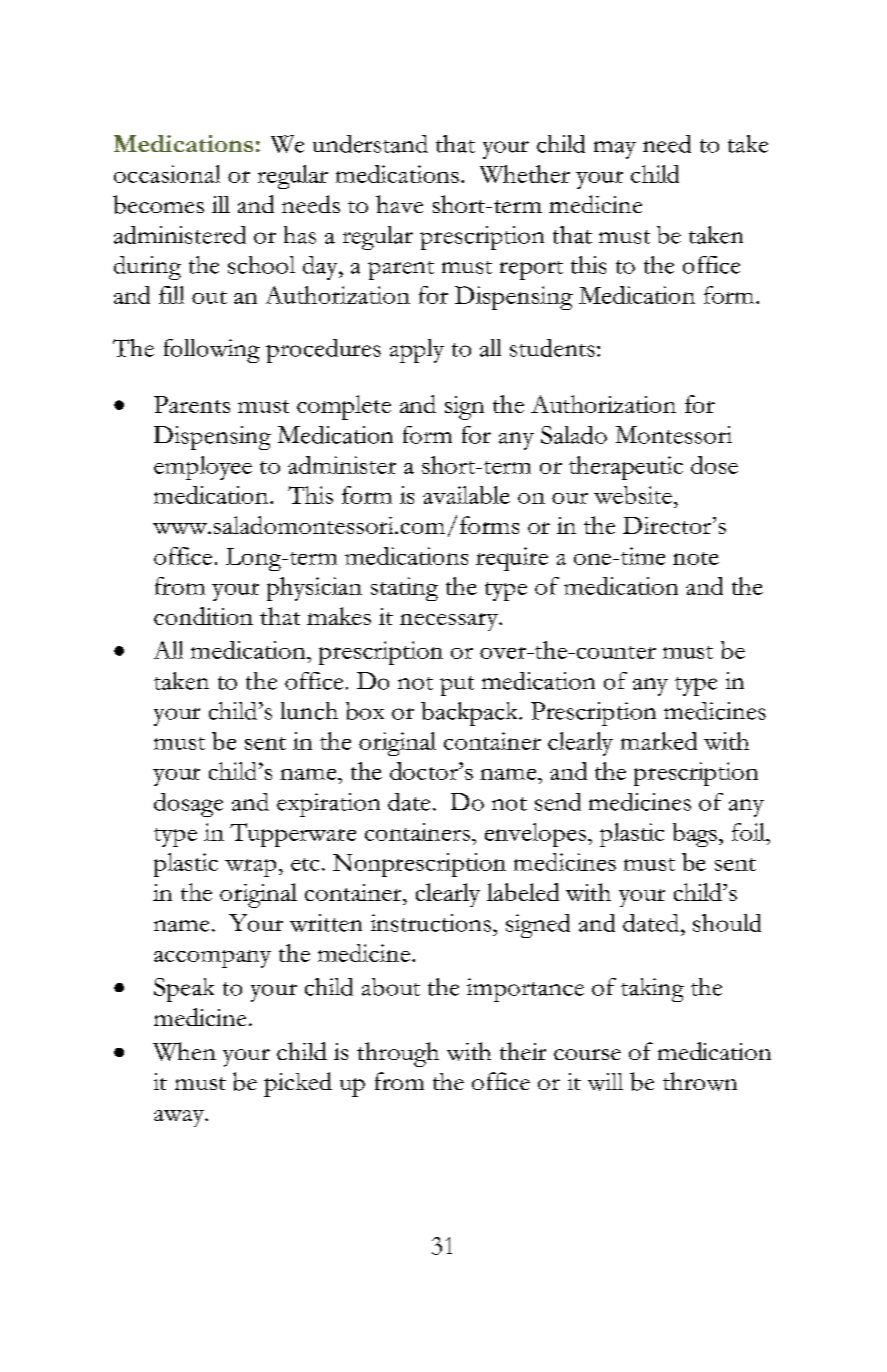  What do you see at coordinates (399, 204) in the screenshot?
I see `have` at bounding box center [399, 204].
